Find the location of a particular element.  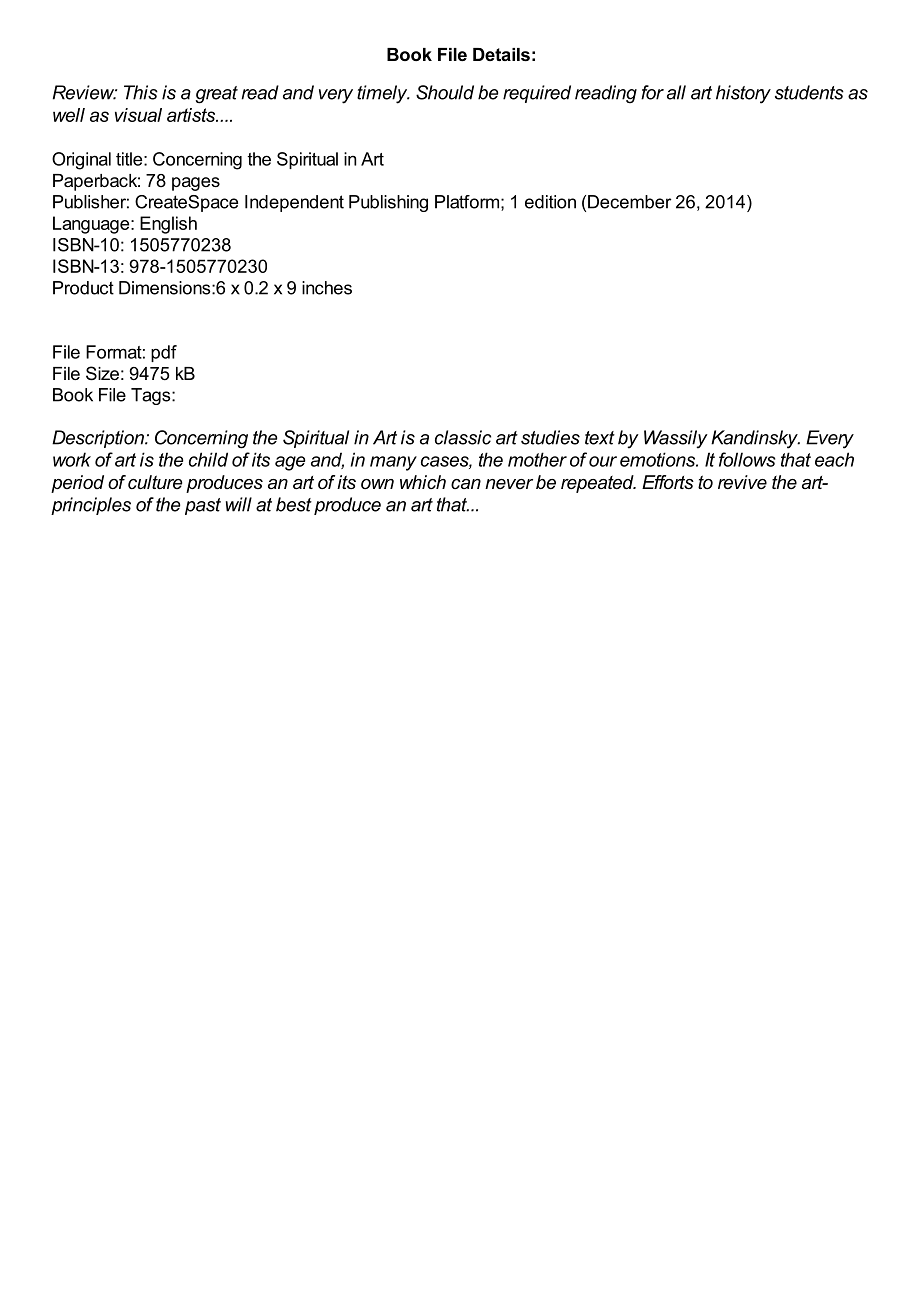

December is located at coordinates (629, 202).
